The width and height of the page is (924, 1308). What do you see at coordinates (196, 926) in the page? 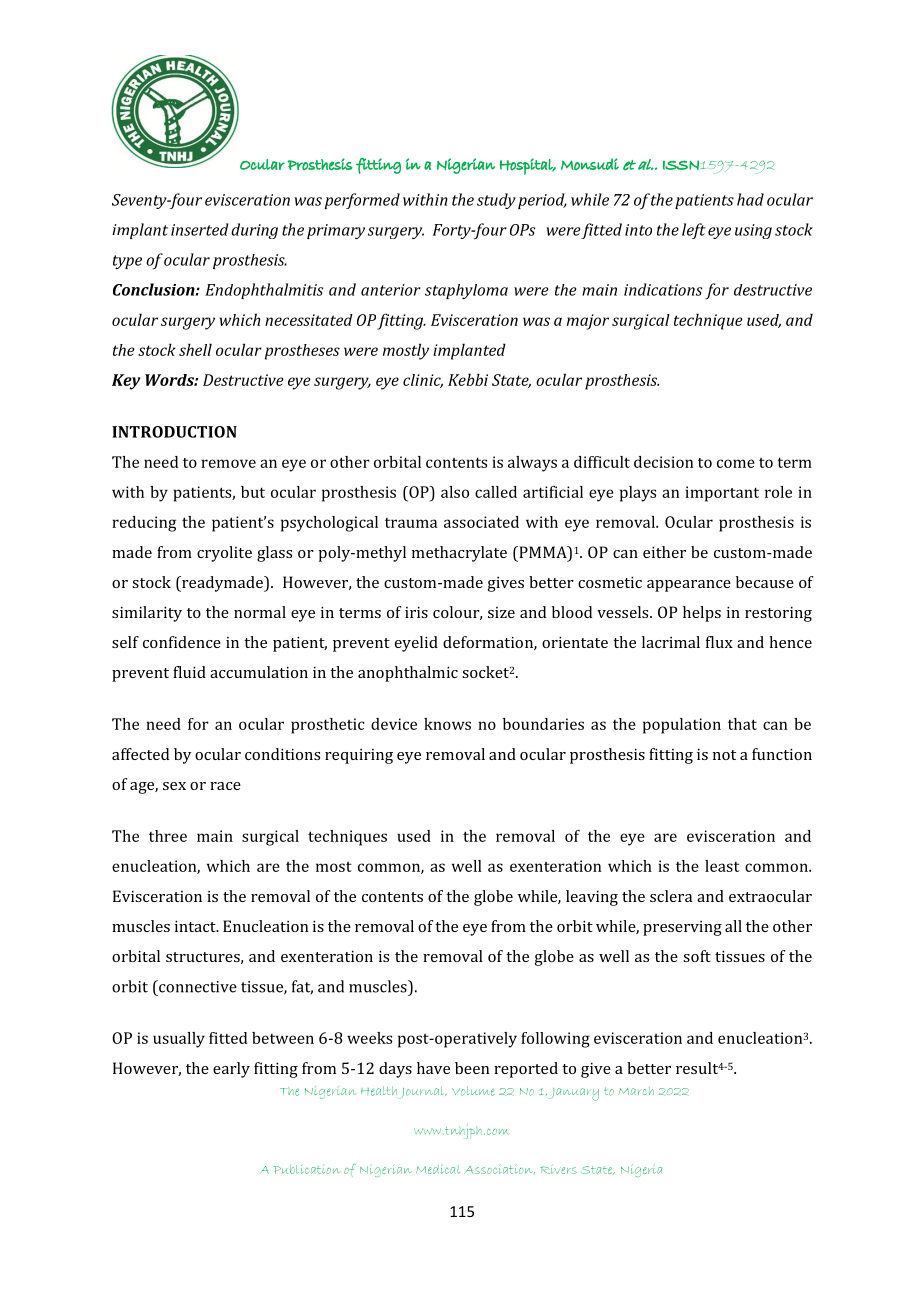
I see `intact` at bounding box center [196, 926].
